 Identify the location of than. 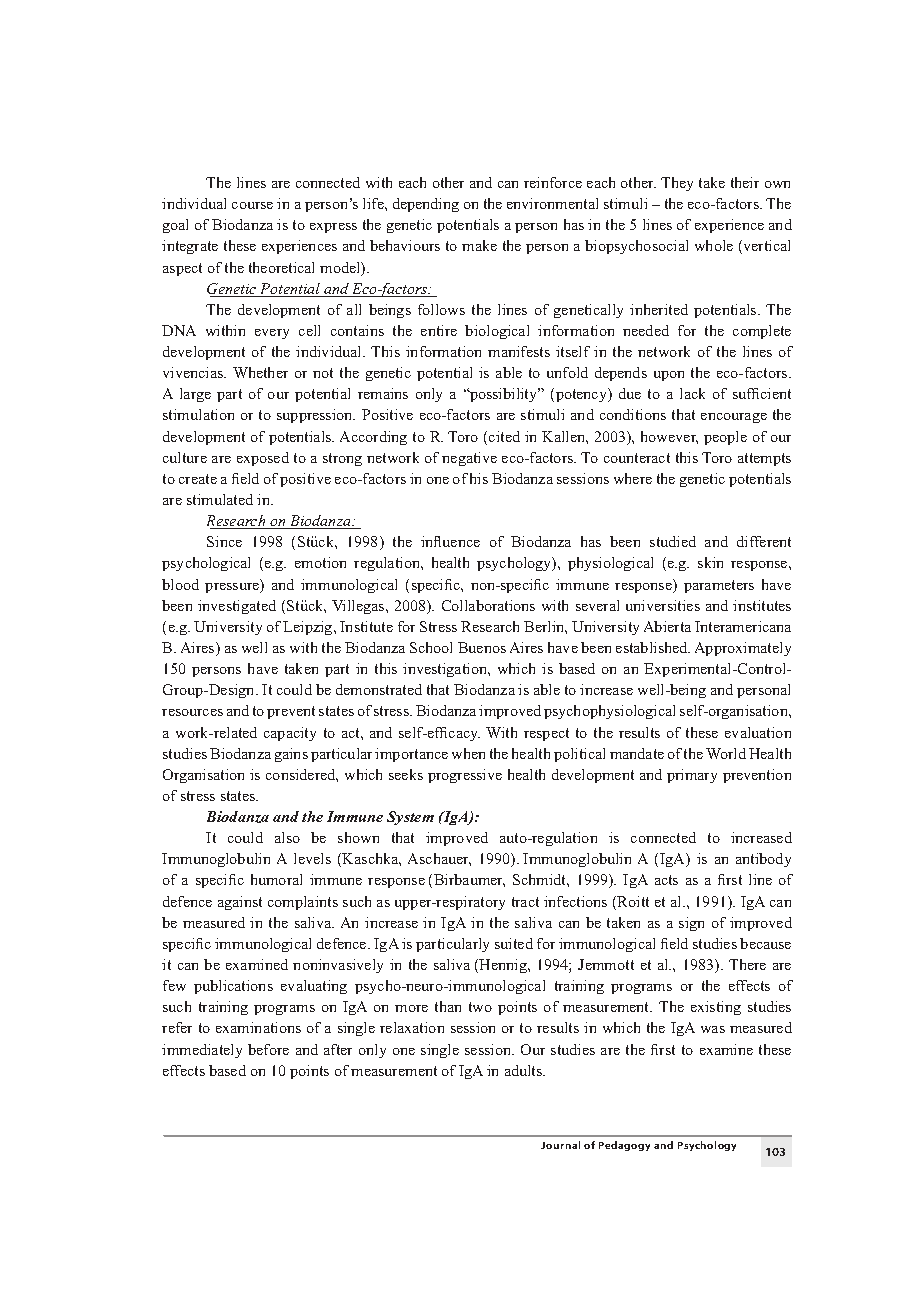
(448, 1006).
